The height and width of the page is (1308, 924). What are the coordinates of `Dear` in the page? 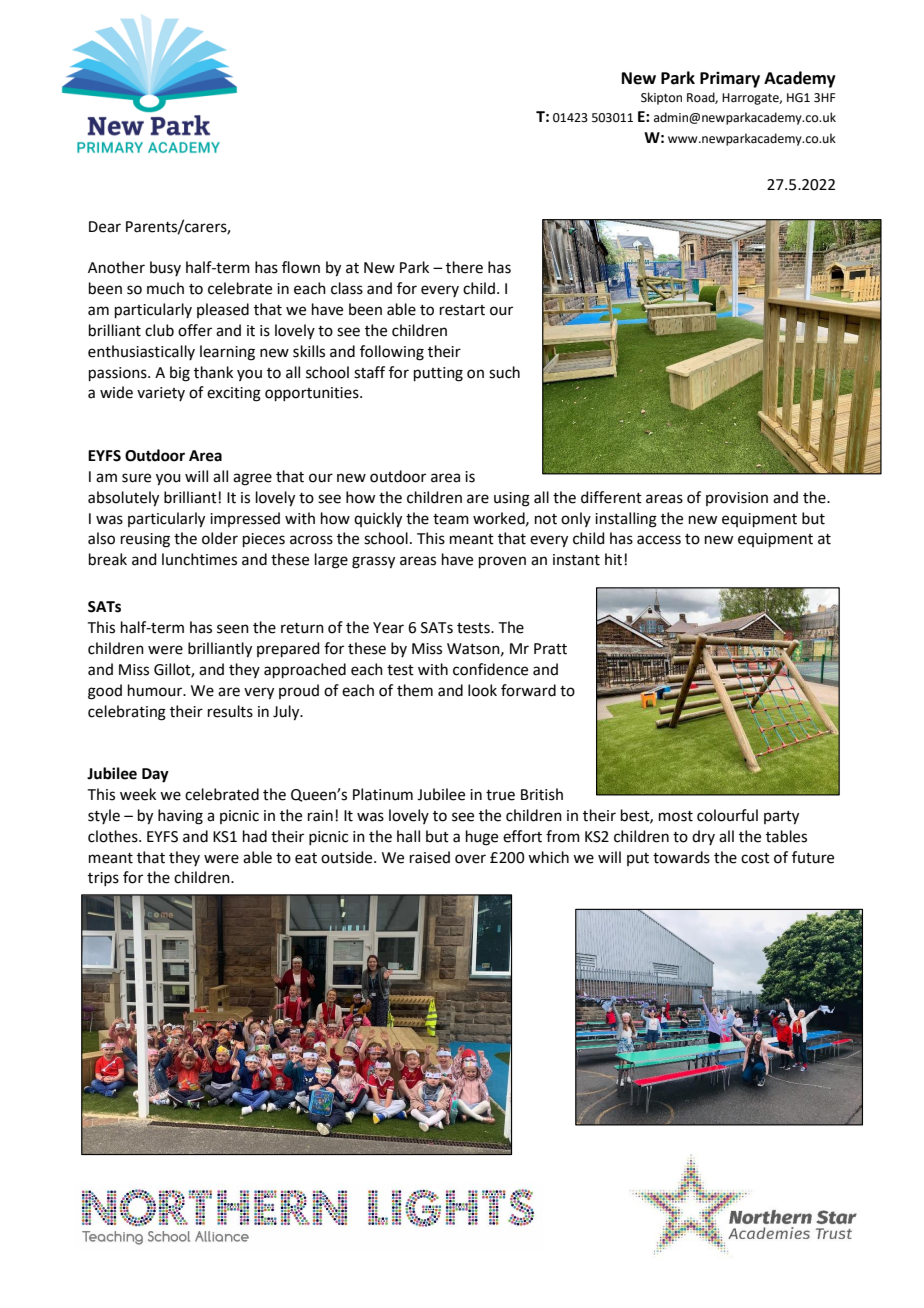 It's located at (105, 227).
